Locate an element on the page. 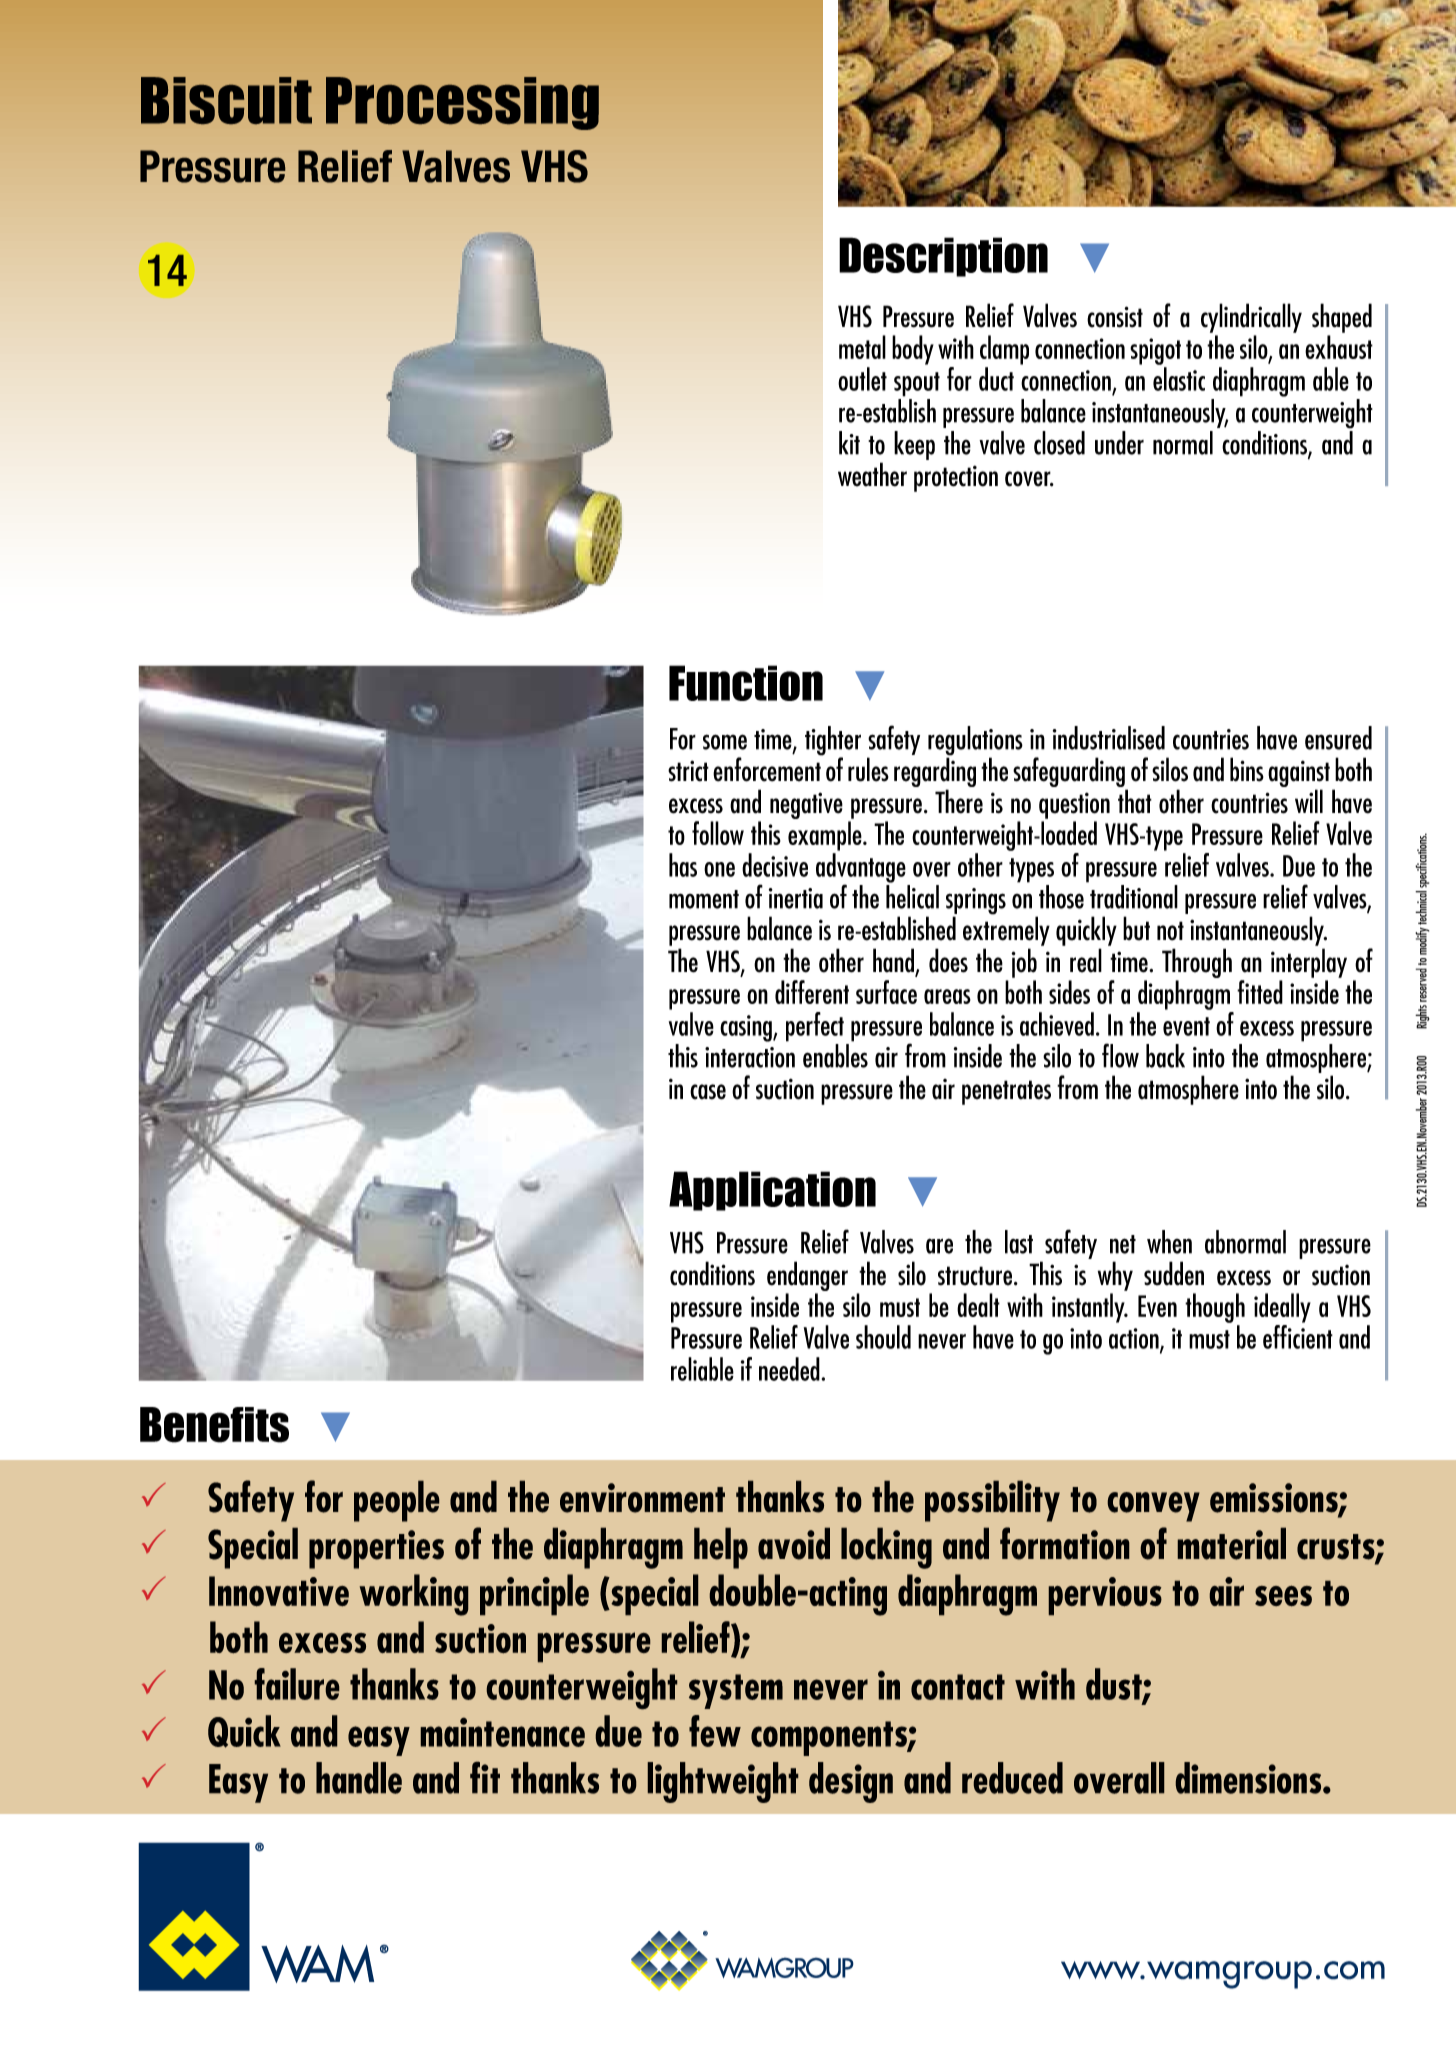 The height and width of the page is (2060, 1456). consist is located at coordinates (1115, 317).
